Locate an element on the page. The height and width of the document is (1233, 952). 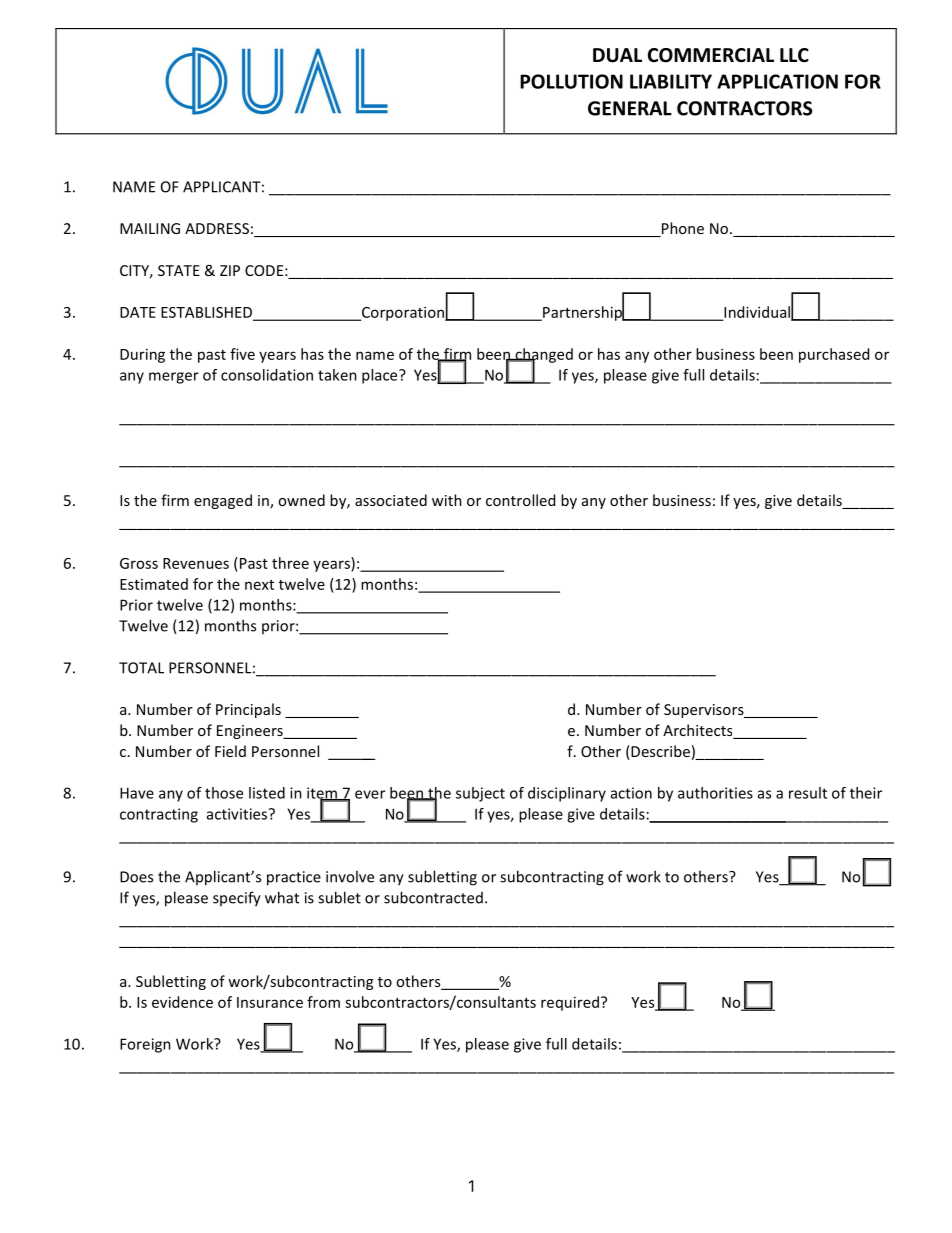
Principals is located at coordinates (248, 710).
